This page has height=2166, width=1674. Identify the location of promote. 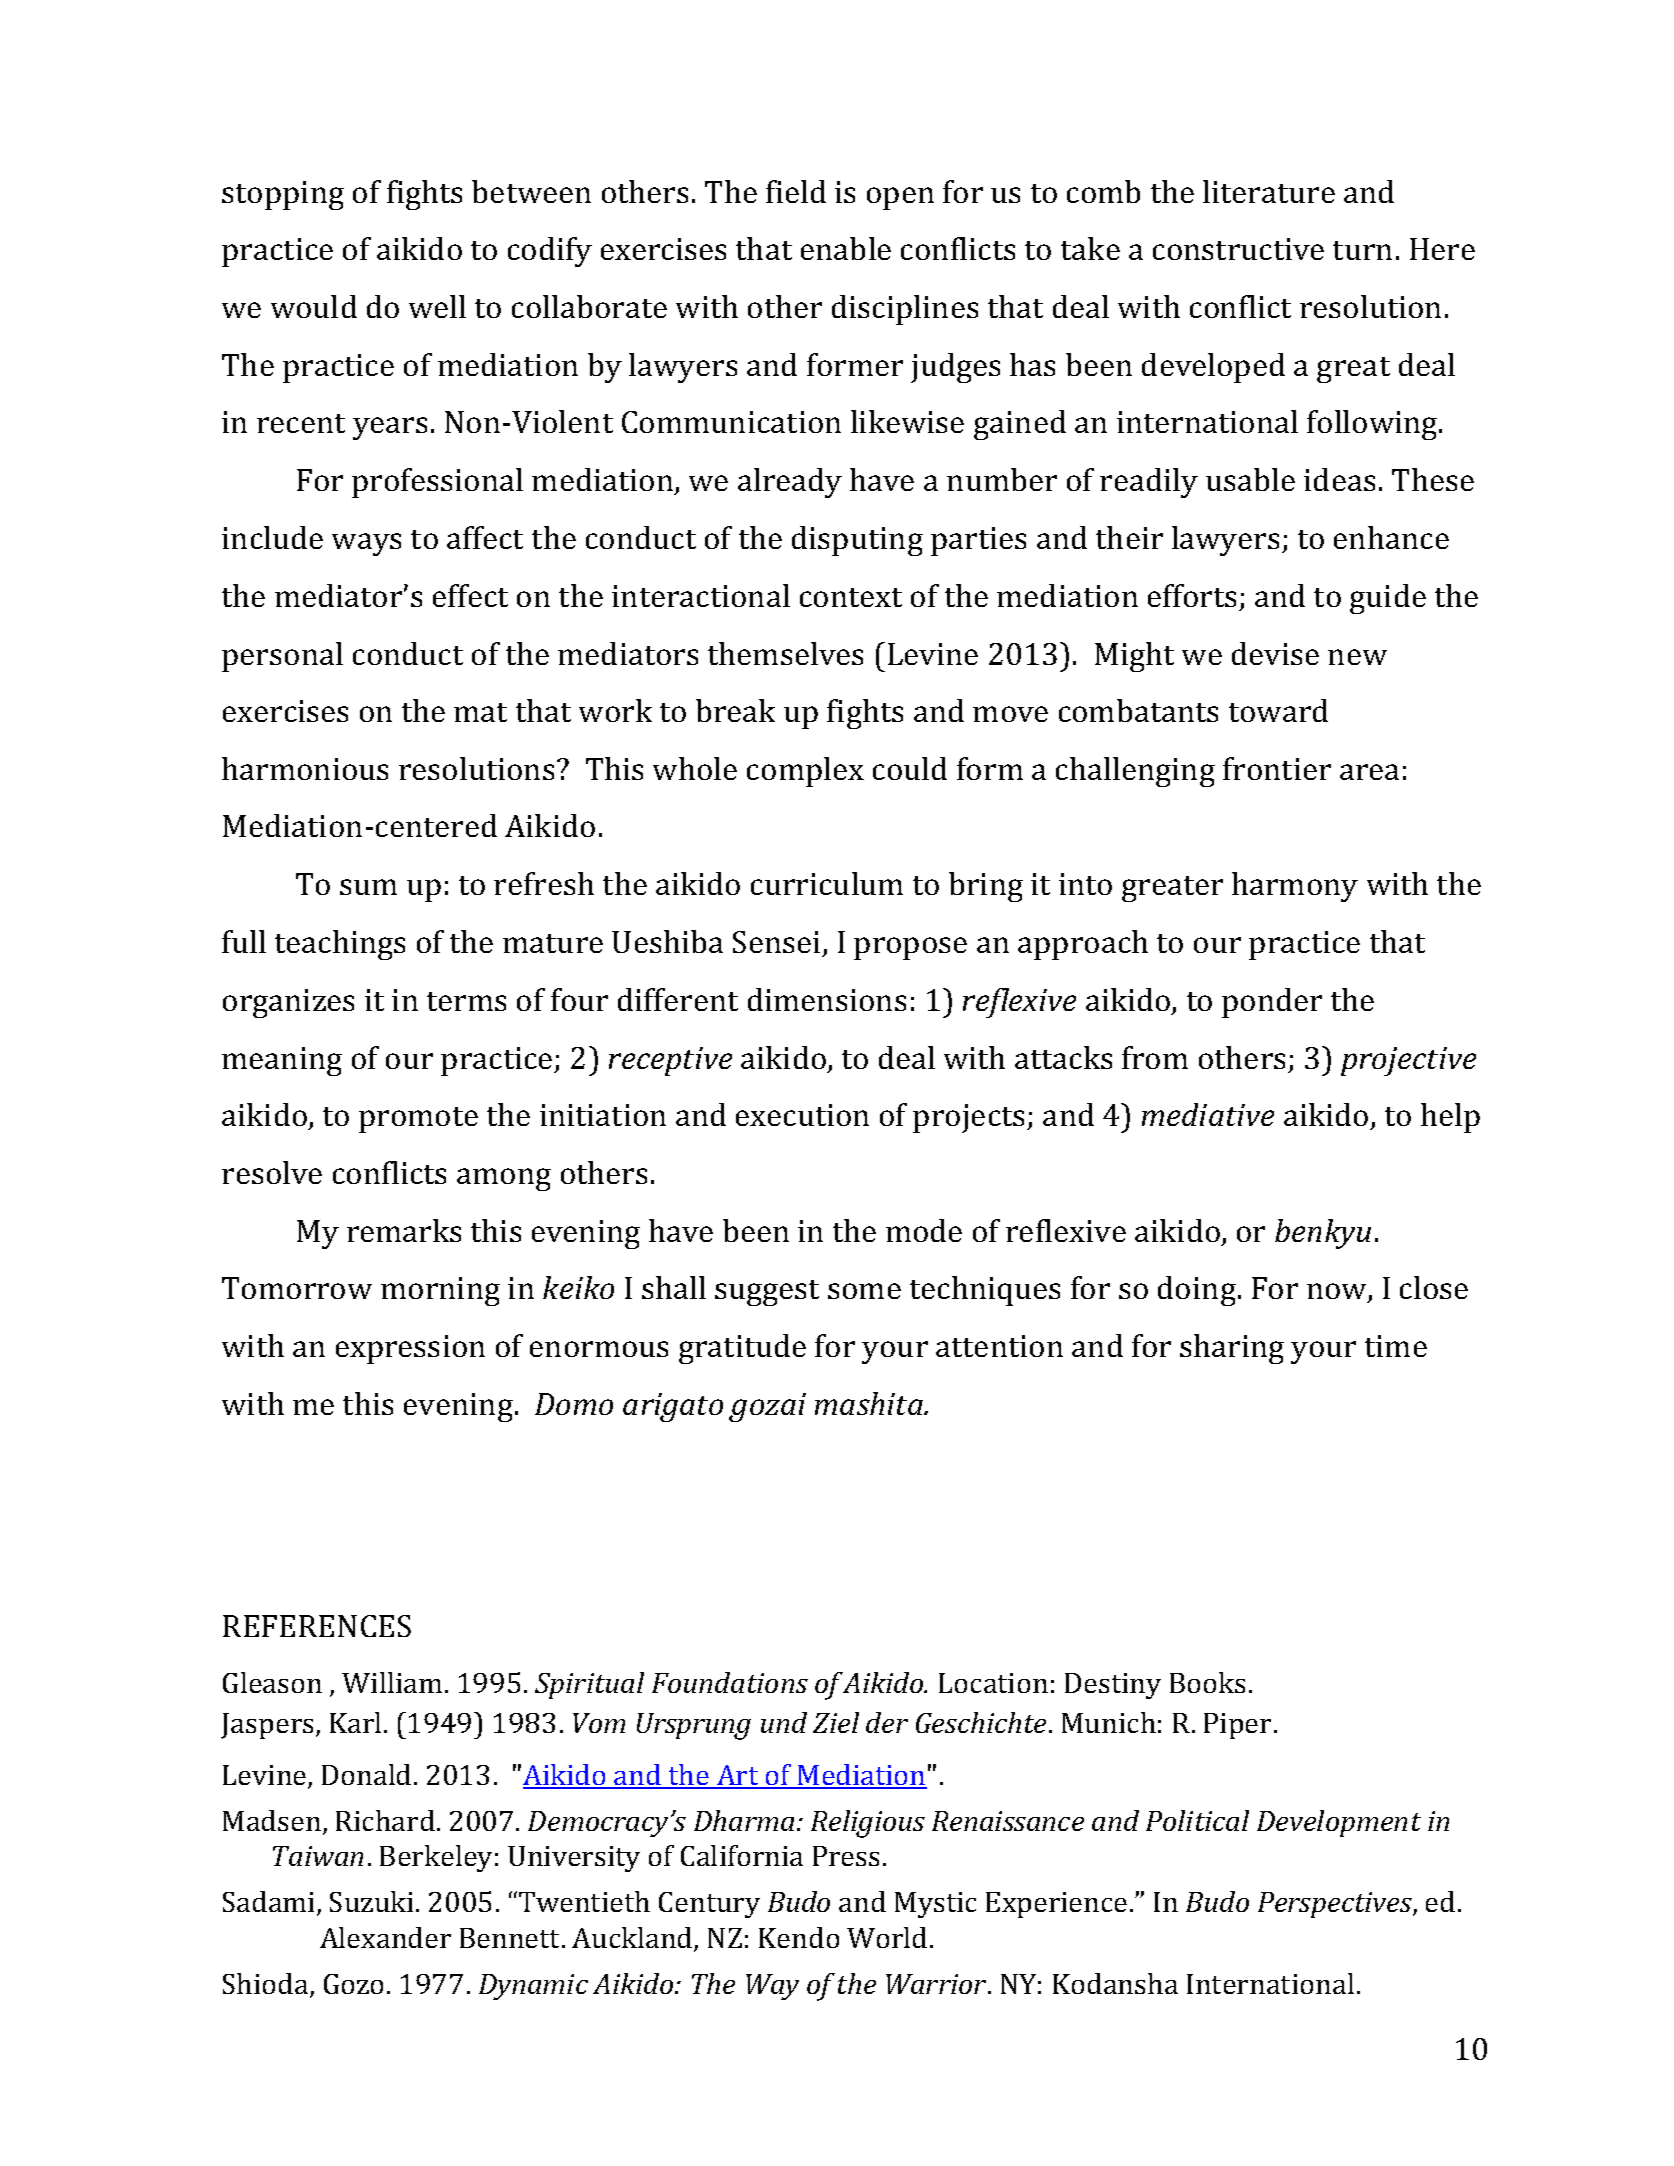
(418, 1120).
